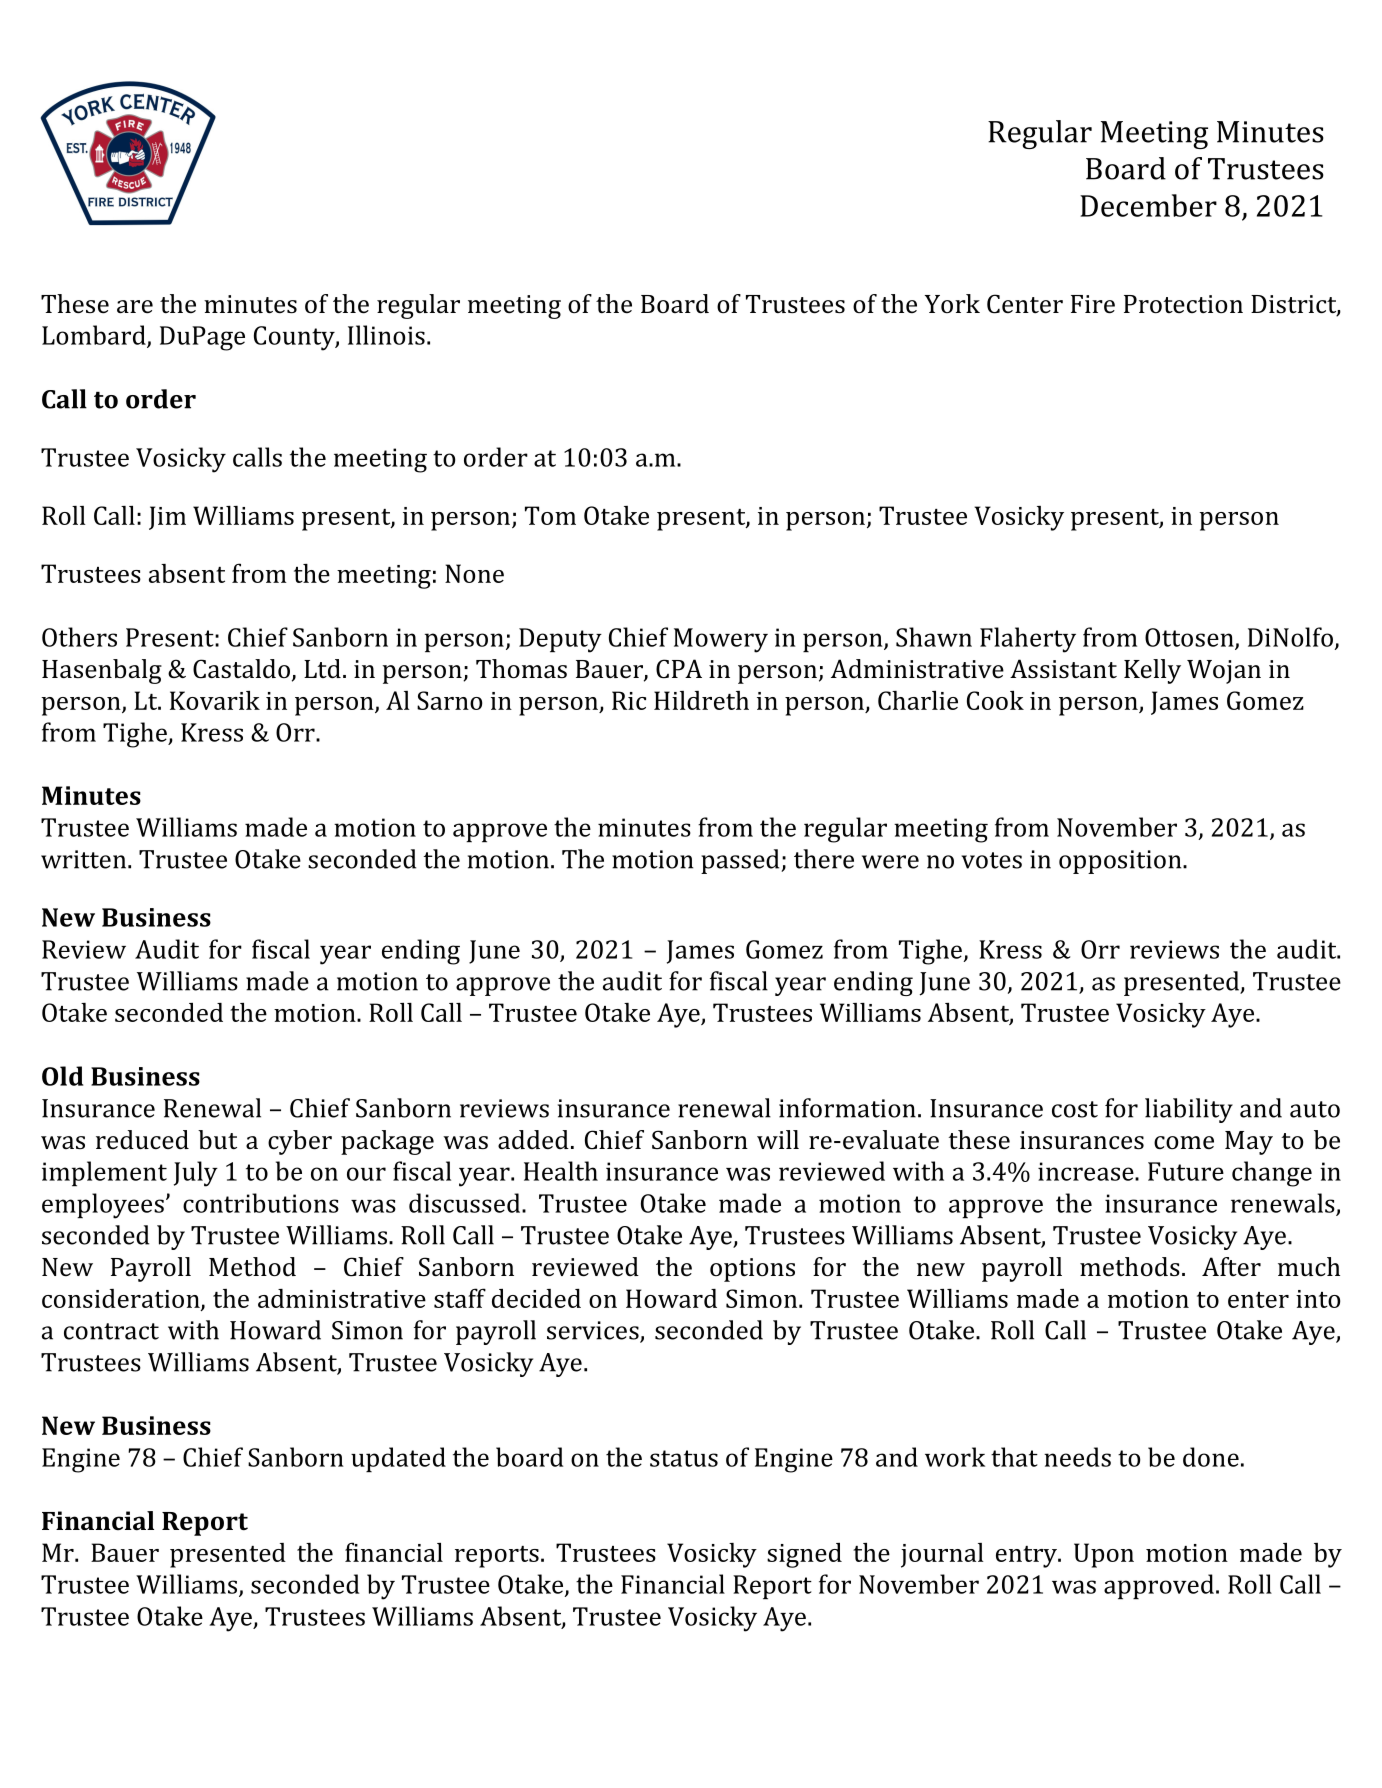  Describe the element at coordinates (741, 861) in the image. I see `passed` at that location.
